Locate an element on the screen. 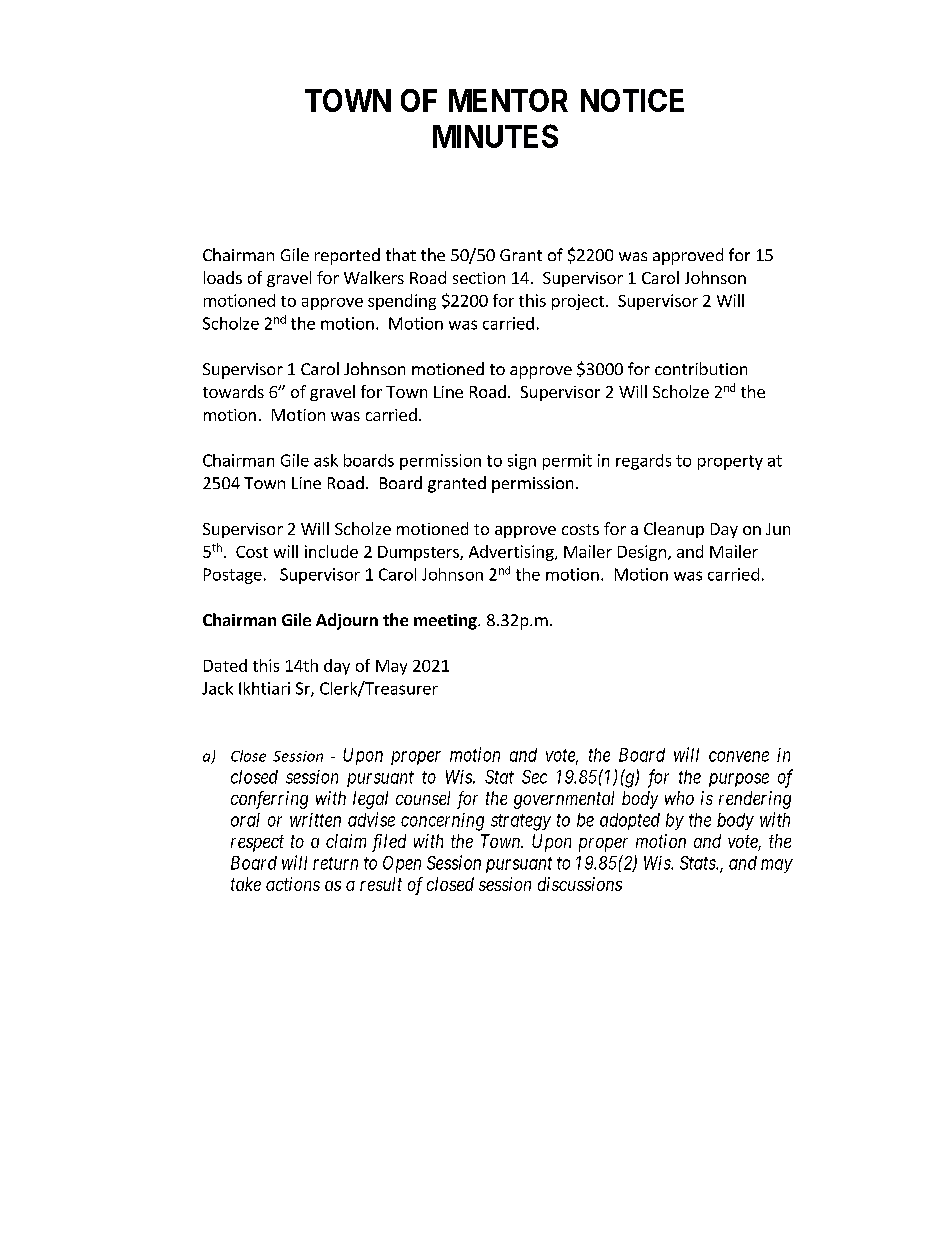 The width and height of the screenshot is (952, 1233). meeting is located at coordinates (446, 622).
